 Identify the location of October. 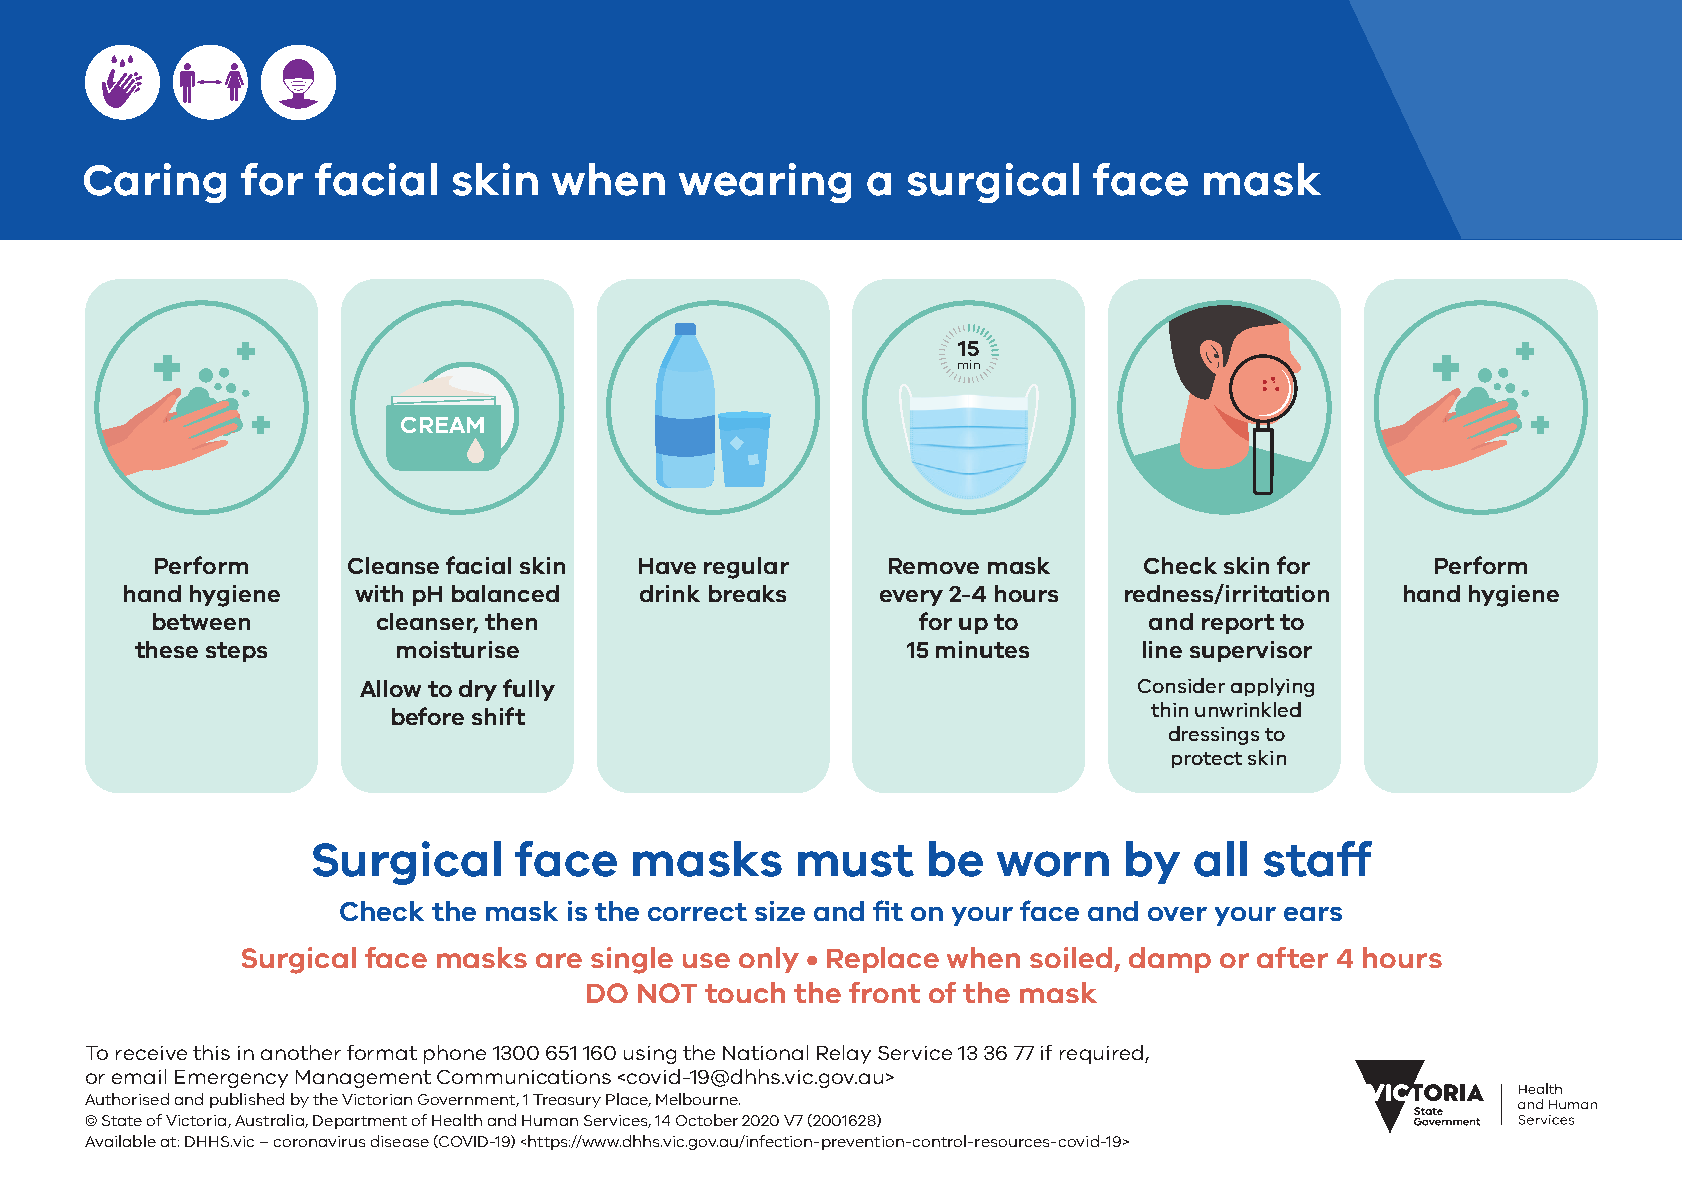
(707, 1120).
